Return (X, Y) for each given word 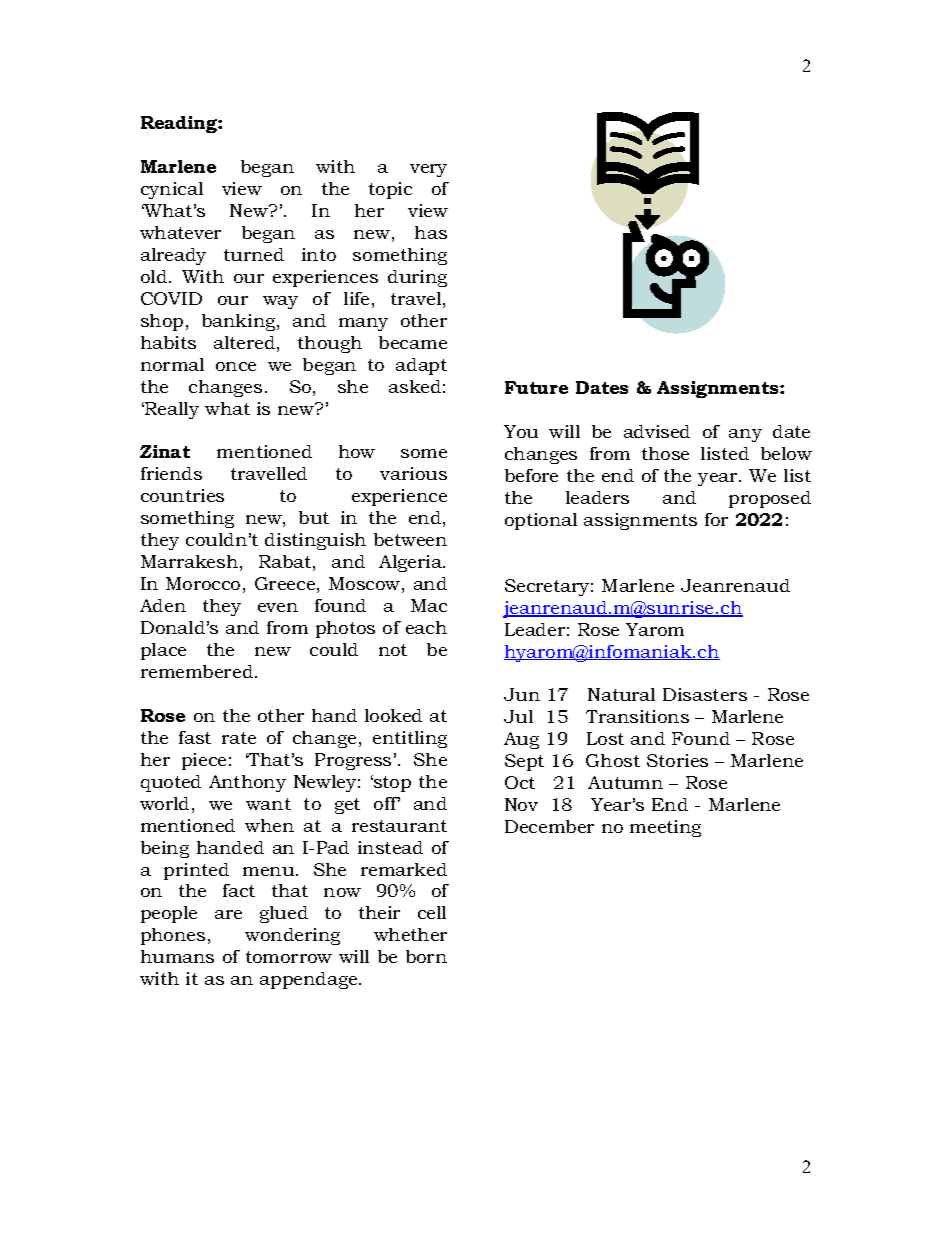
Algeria (411, 563)
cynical (172, 190)
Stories (677, 760)
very (428, 170)
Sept (524, 762)
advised (657, 431)
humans (177, 956)
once (236, 366)
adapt (421, 366)
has (431, 232)
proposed (770, 499)
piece (204, 761)
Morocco (203, 583)
